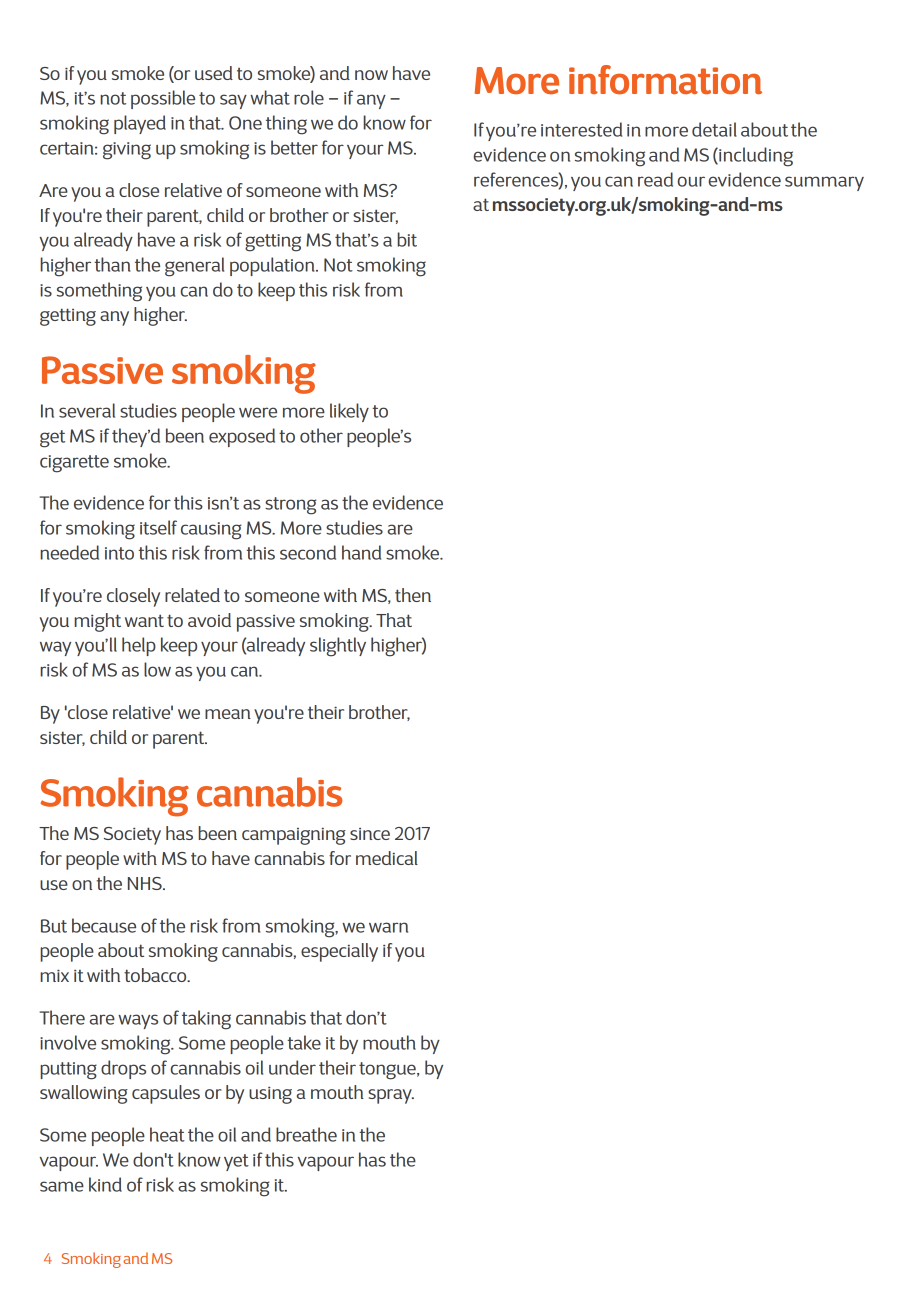 The width and height of the page is (924, 1308). I want to click on role, so click(309, 97).
